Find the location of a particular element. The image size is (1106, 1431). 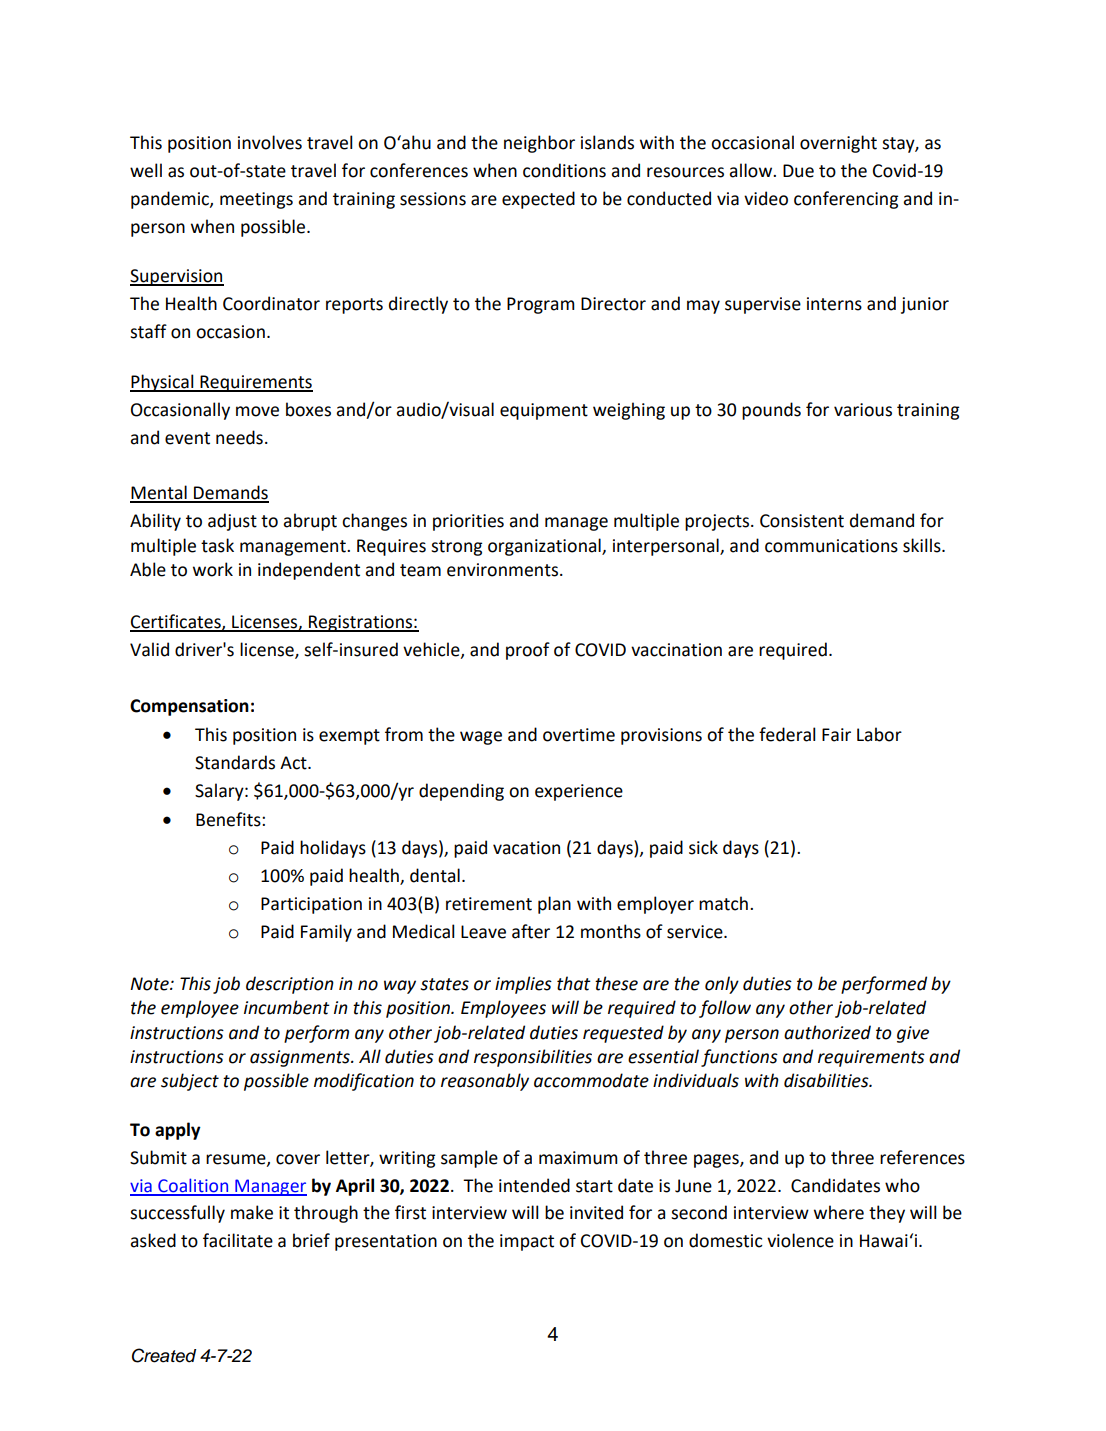

Fair is located at coordinates (836, 735).
